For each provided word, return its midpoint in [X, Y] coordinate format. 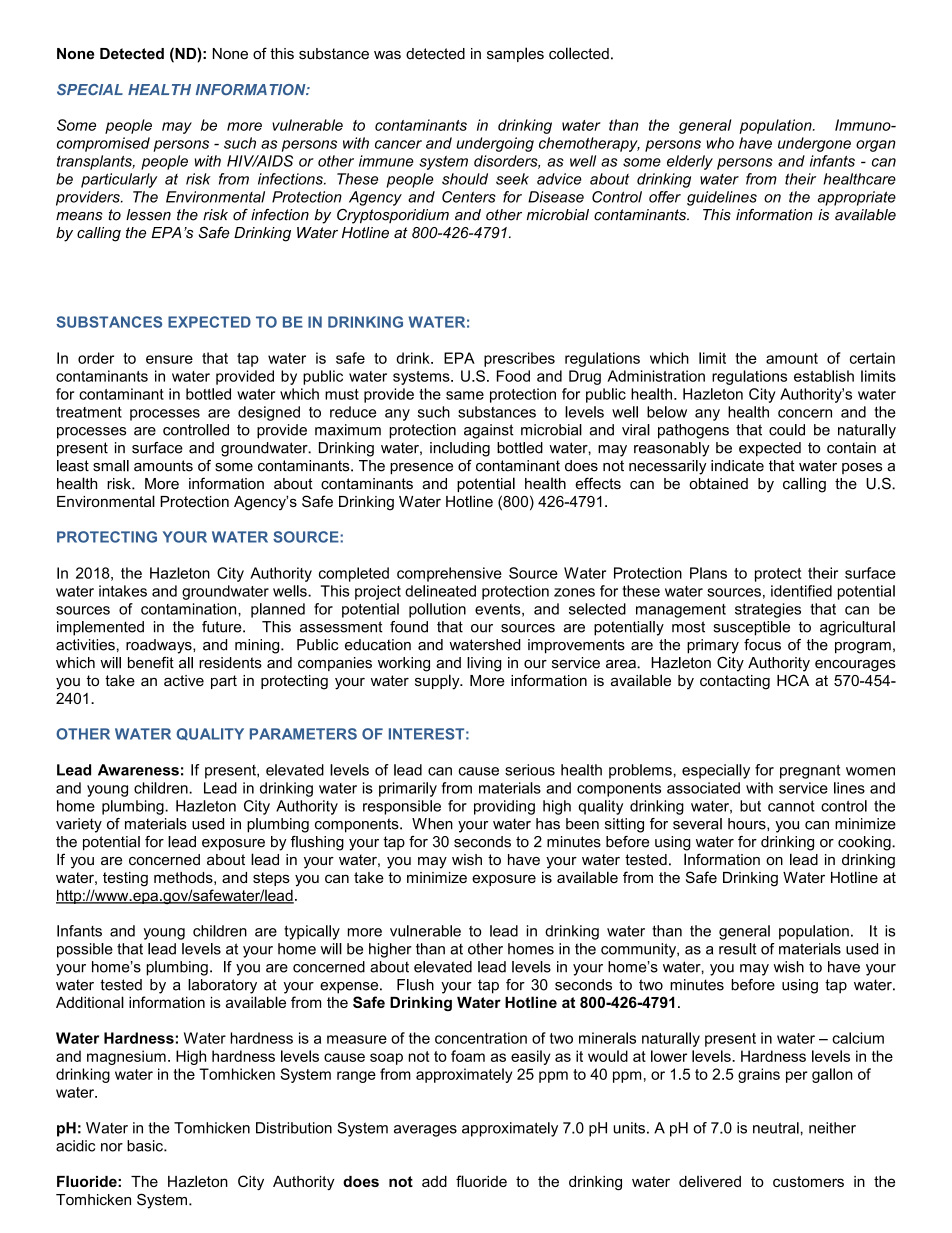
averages [425, 1131]
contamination [190, 609]
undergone [814, 144]
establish [824, 376]
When [432, 824]
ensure [169, 359]
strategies [768, 610]
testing [125, 879]
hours [748, 824]
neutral [776, 1128]
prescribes [519, 359]
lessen [148, 215]
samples [515, 54]
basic [146, 1146]
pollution [437, 610]
